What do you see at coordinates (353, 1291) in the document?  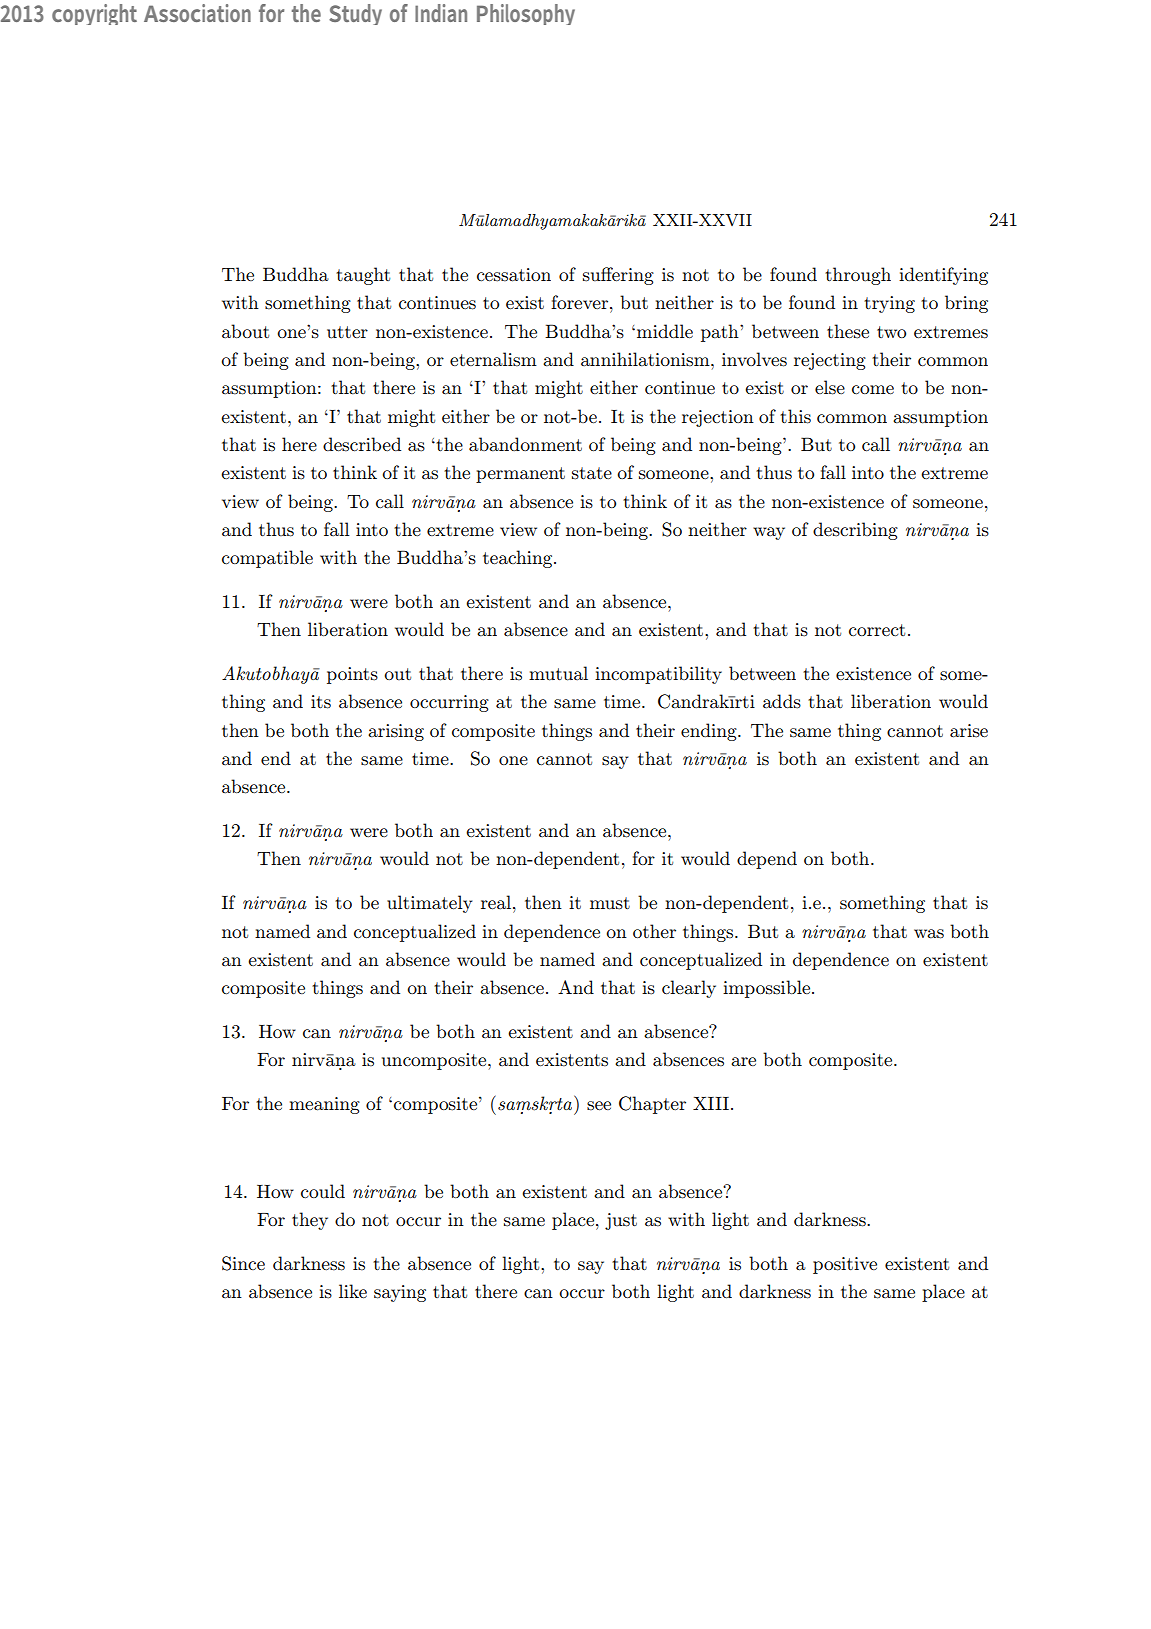 I see `like` at bounding box center [353, 1291].
